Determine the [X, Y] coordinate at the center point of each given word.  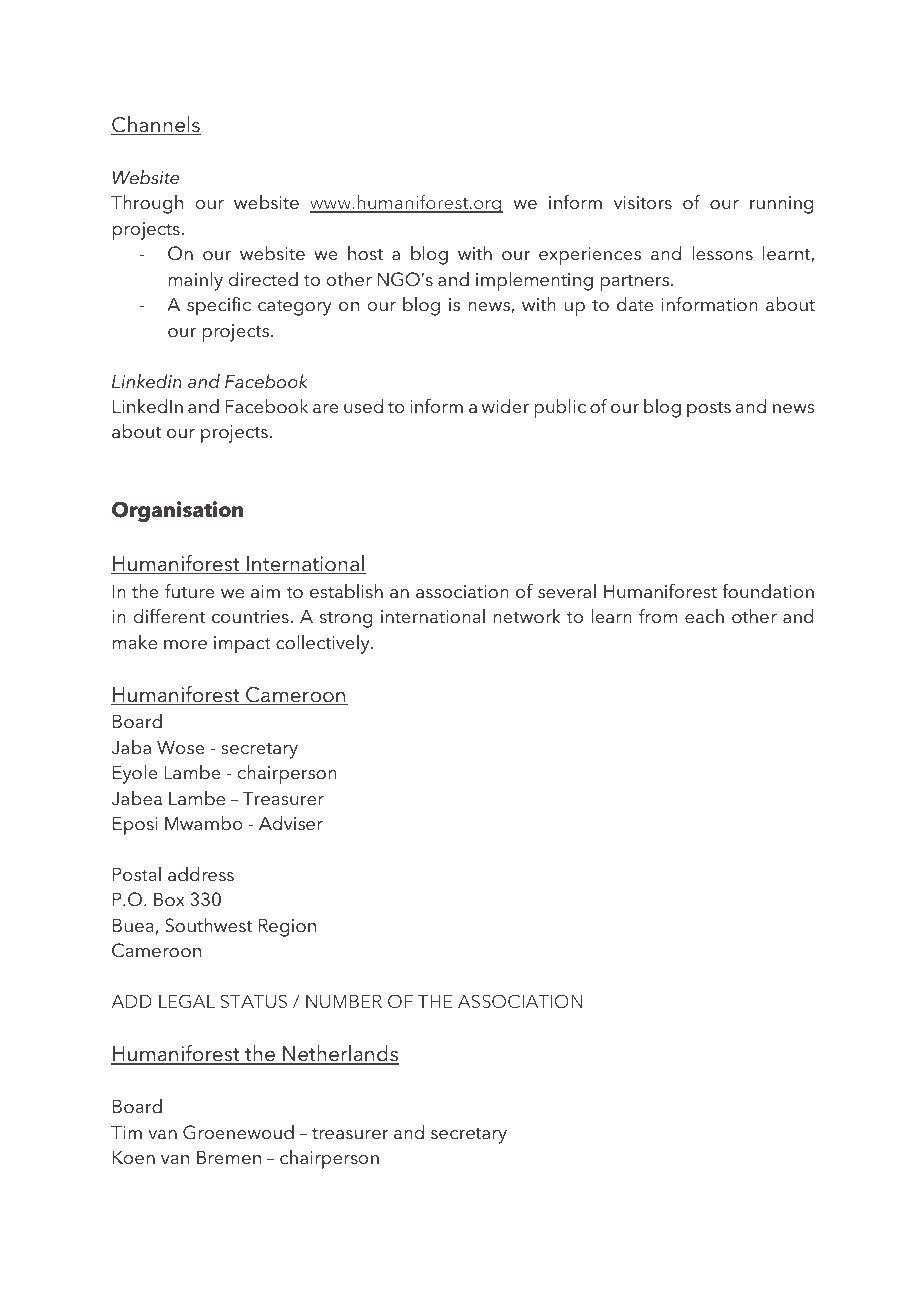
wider [505, 406]
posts [709, 410]
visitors [643, 203]
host [365, 253]
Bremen [229, 1157]
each [704, 616]
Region [287, 927]
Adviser [291, 823]
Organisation [177, 511]
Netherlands [340, 1055]
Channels [156, 125]
